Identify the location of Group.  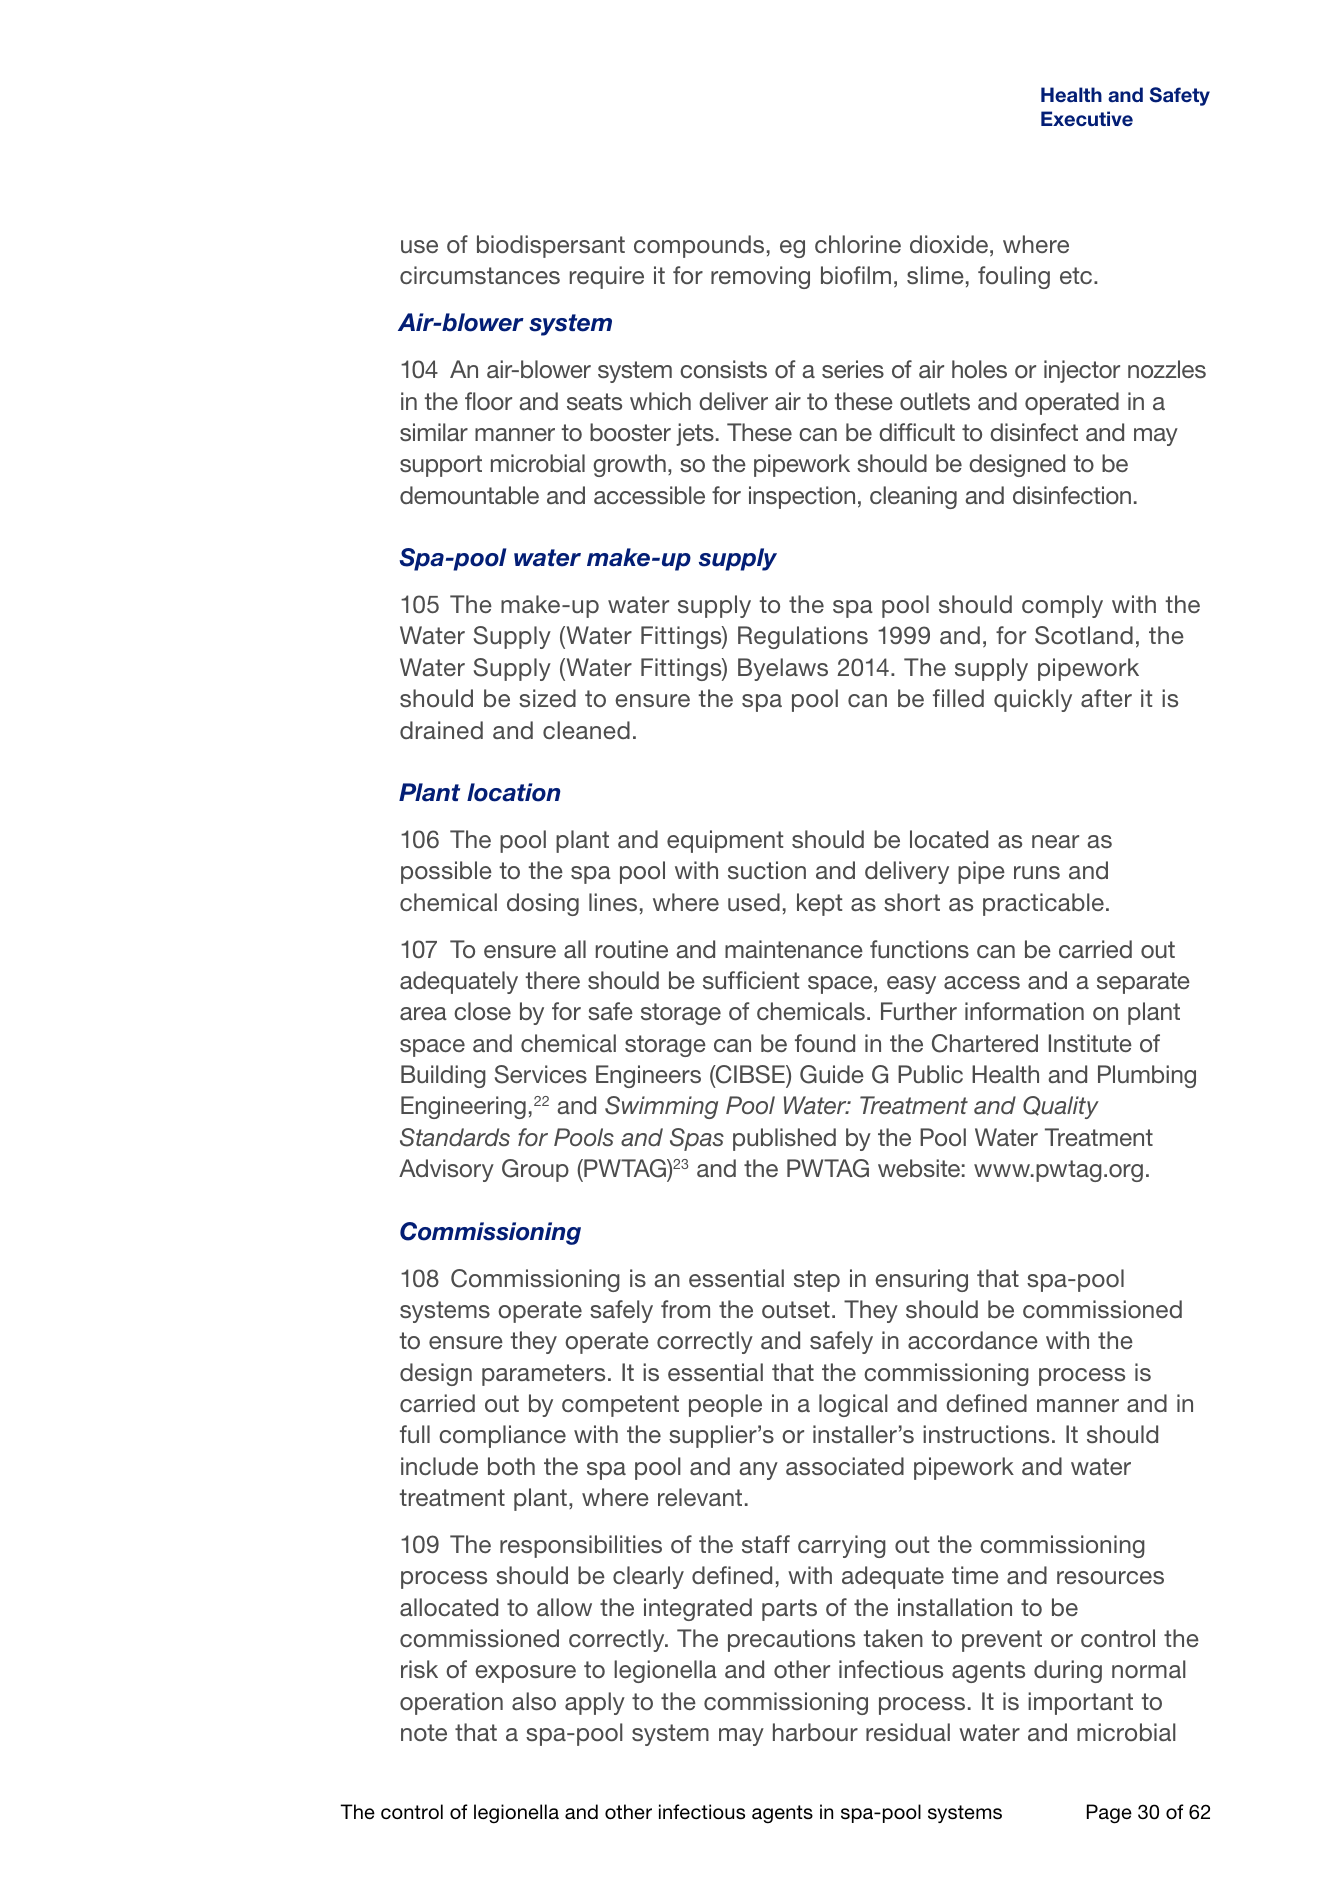
(535, 1170).
